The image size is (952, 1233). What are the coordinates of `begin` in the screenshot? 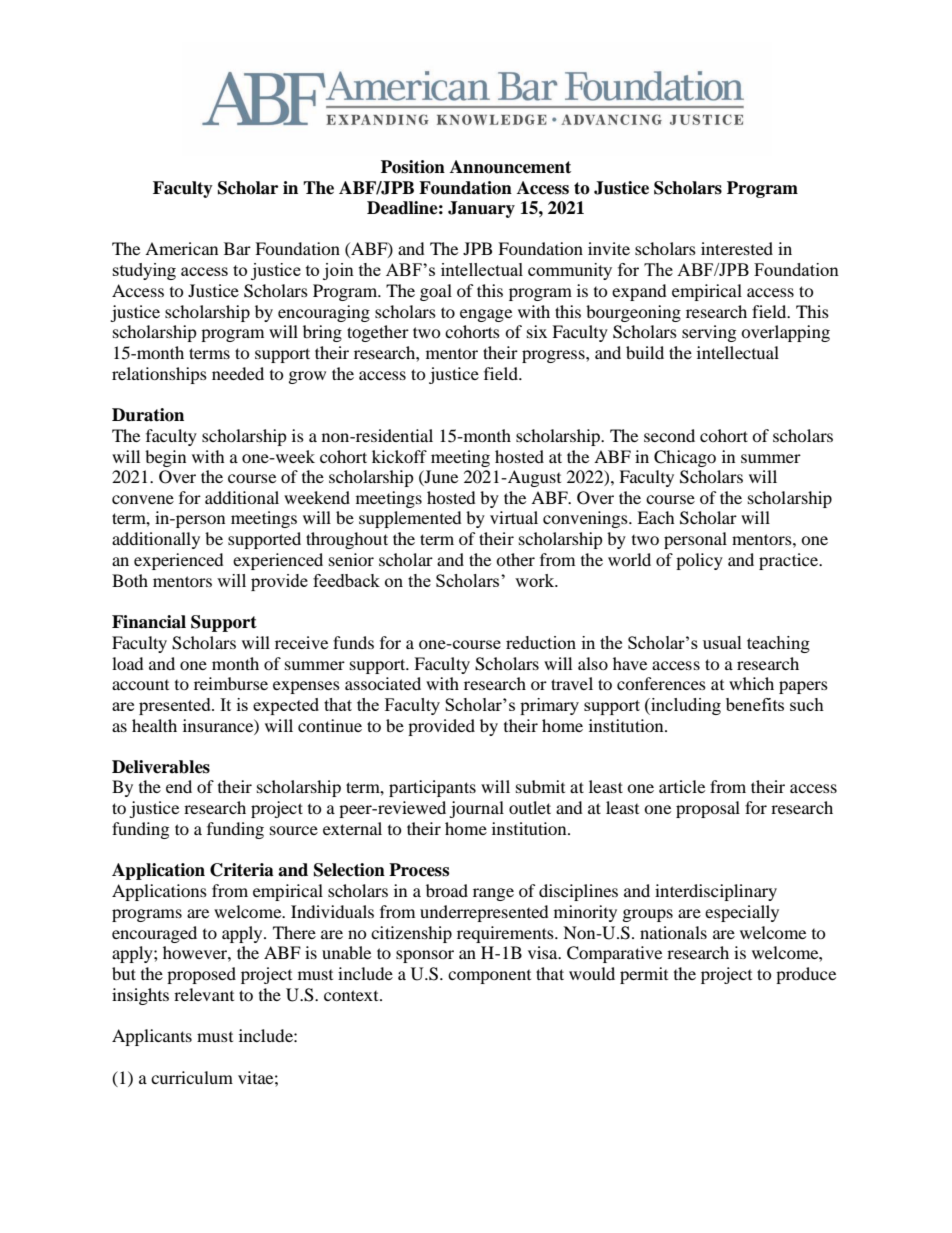 It's located at (165, 458).
